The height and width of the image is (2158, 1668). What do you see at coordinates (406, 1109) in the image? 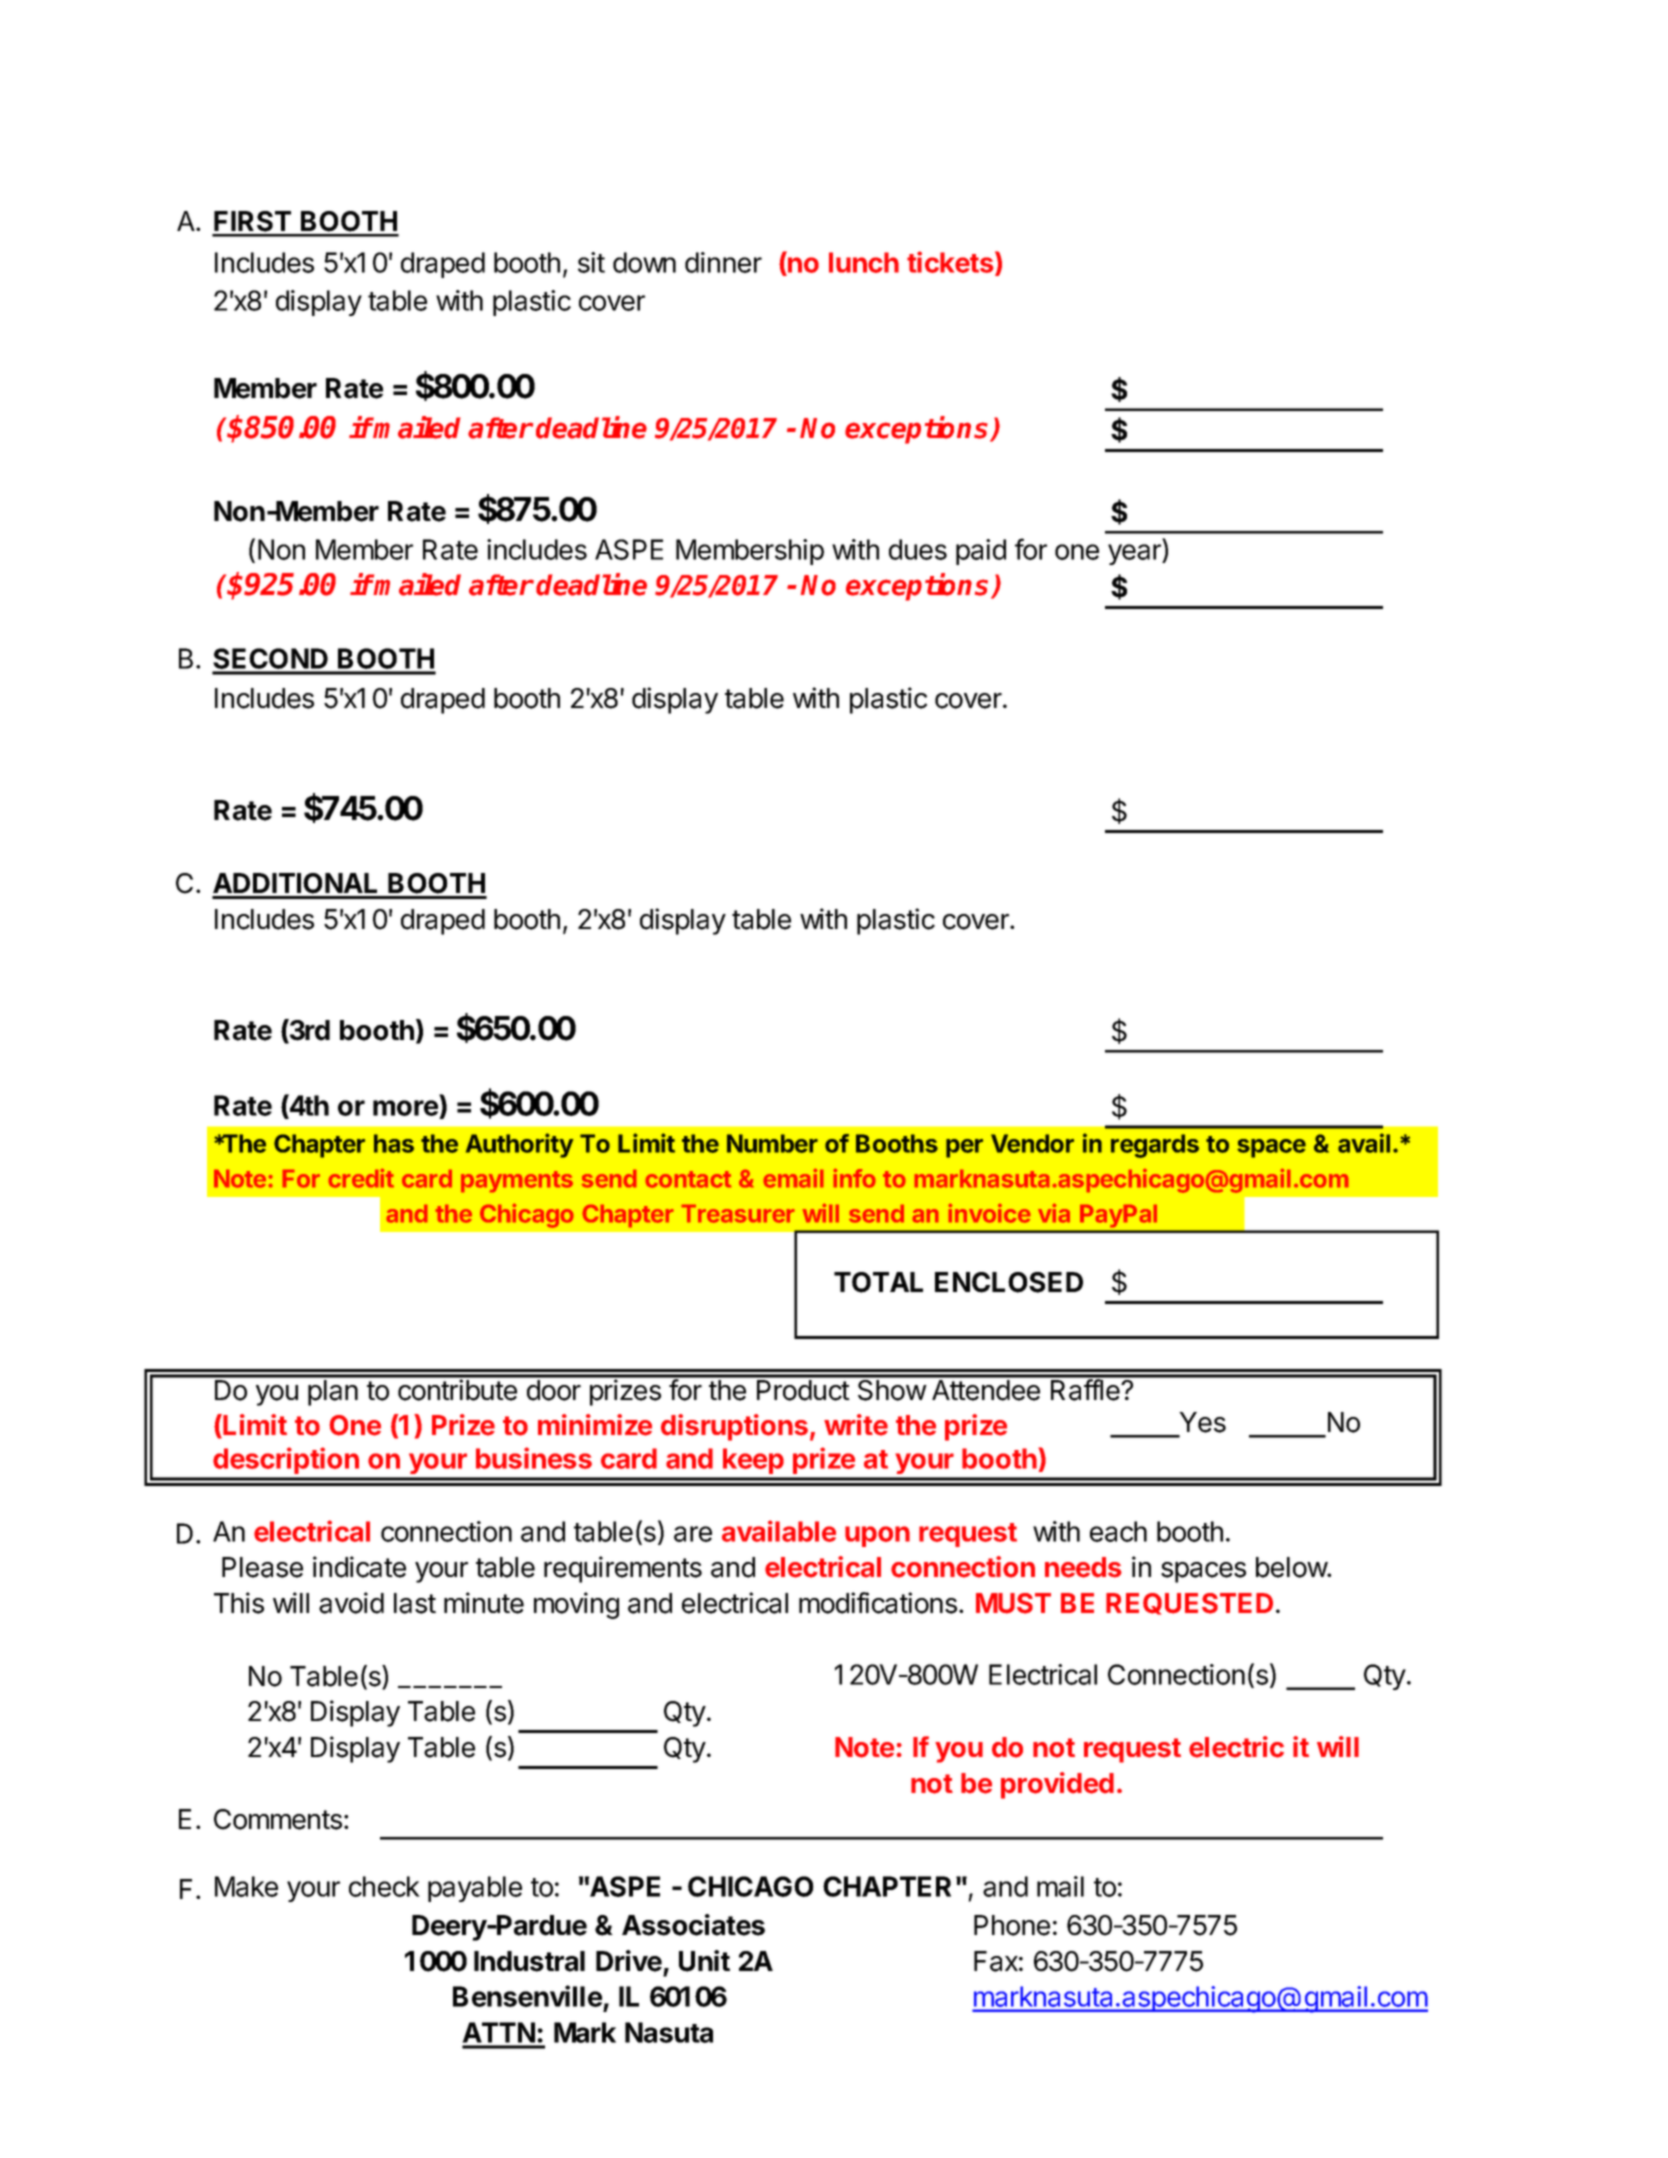
I see `more` at bounding box center [406, 1109].
